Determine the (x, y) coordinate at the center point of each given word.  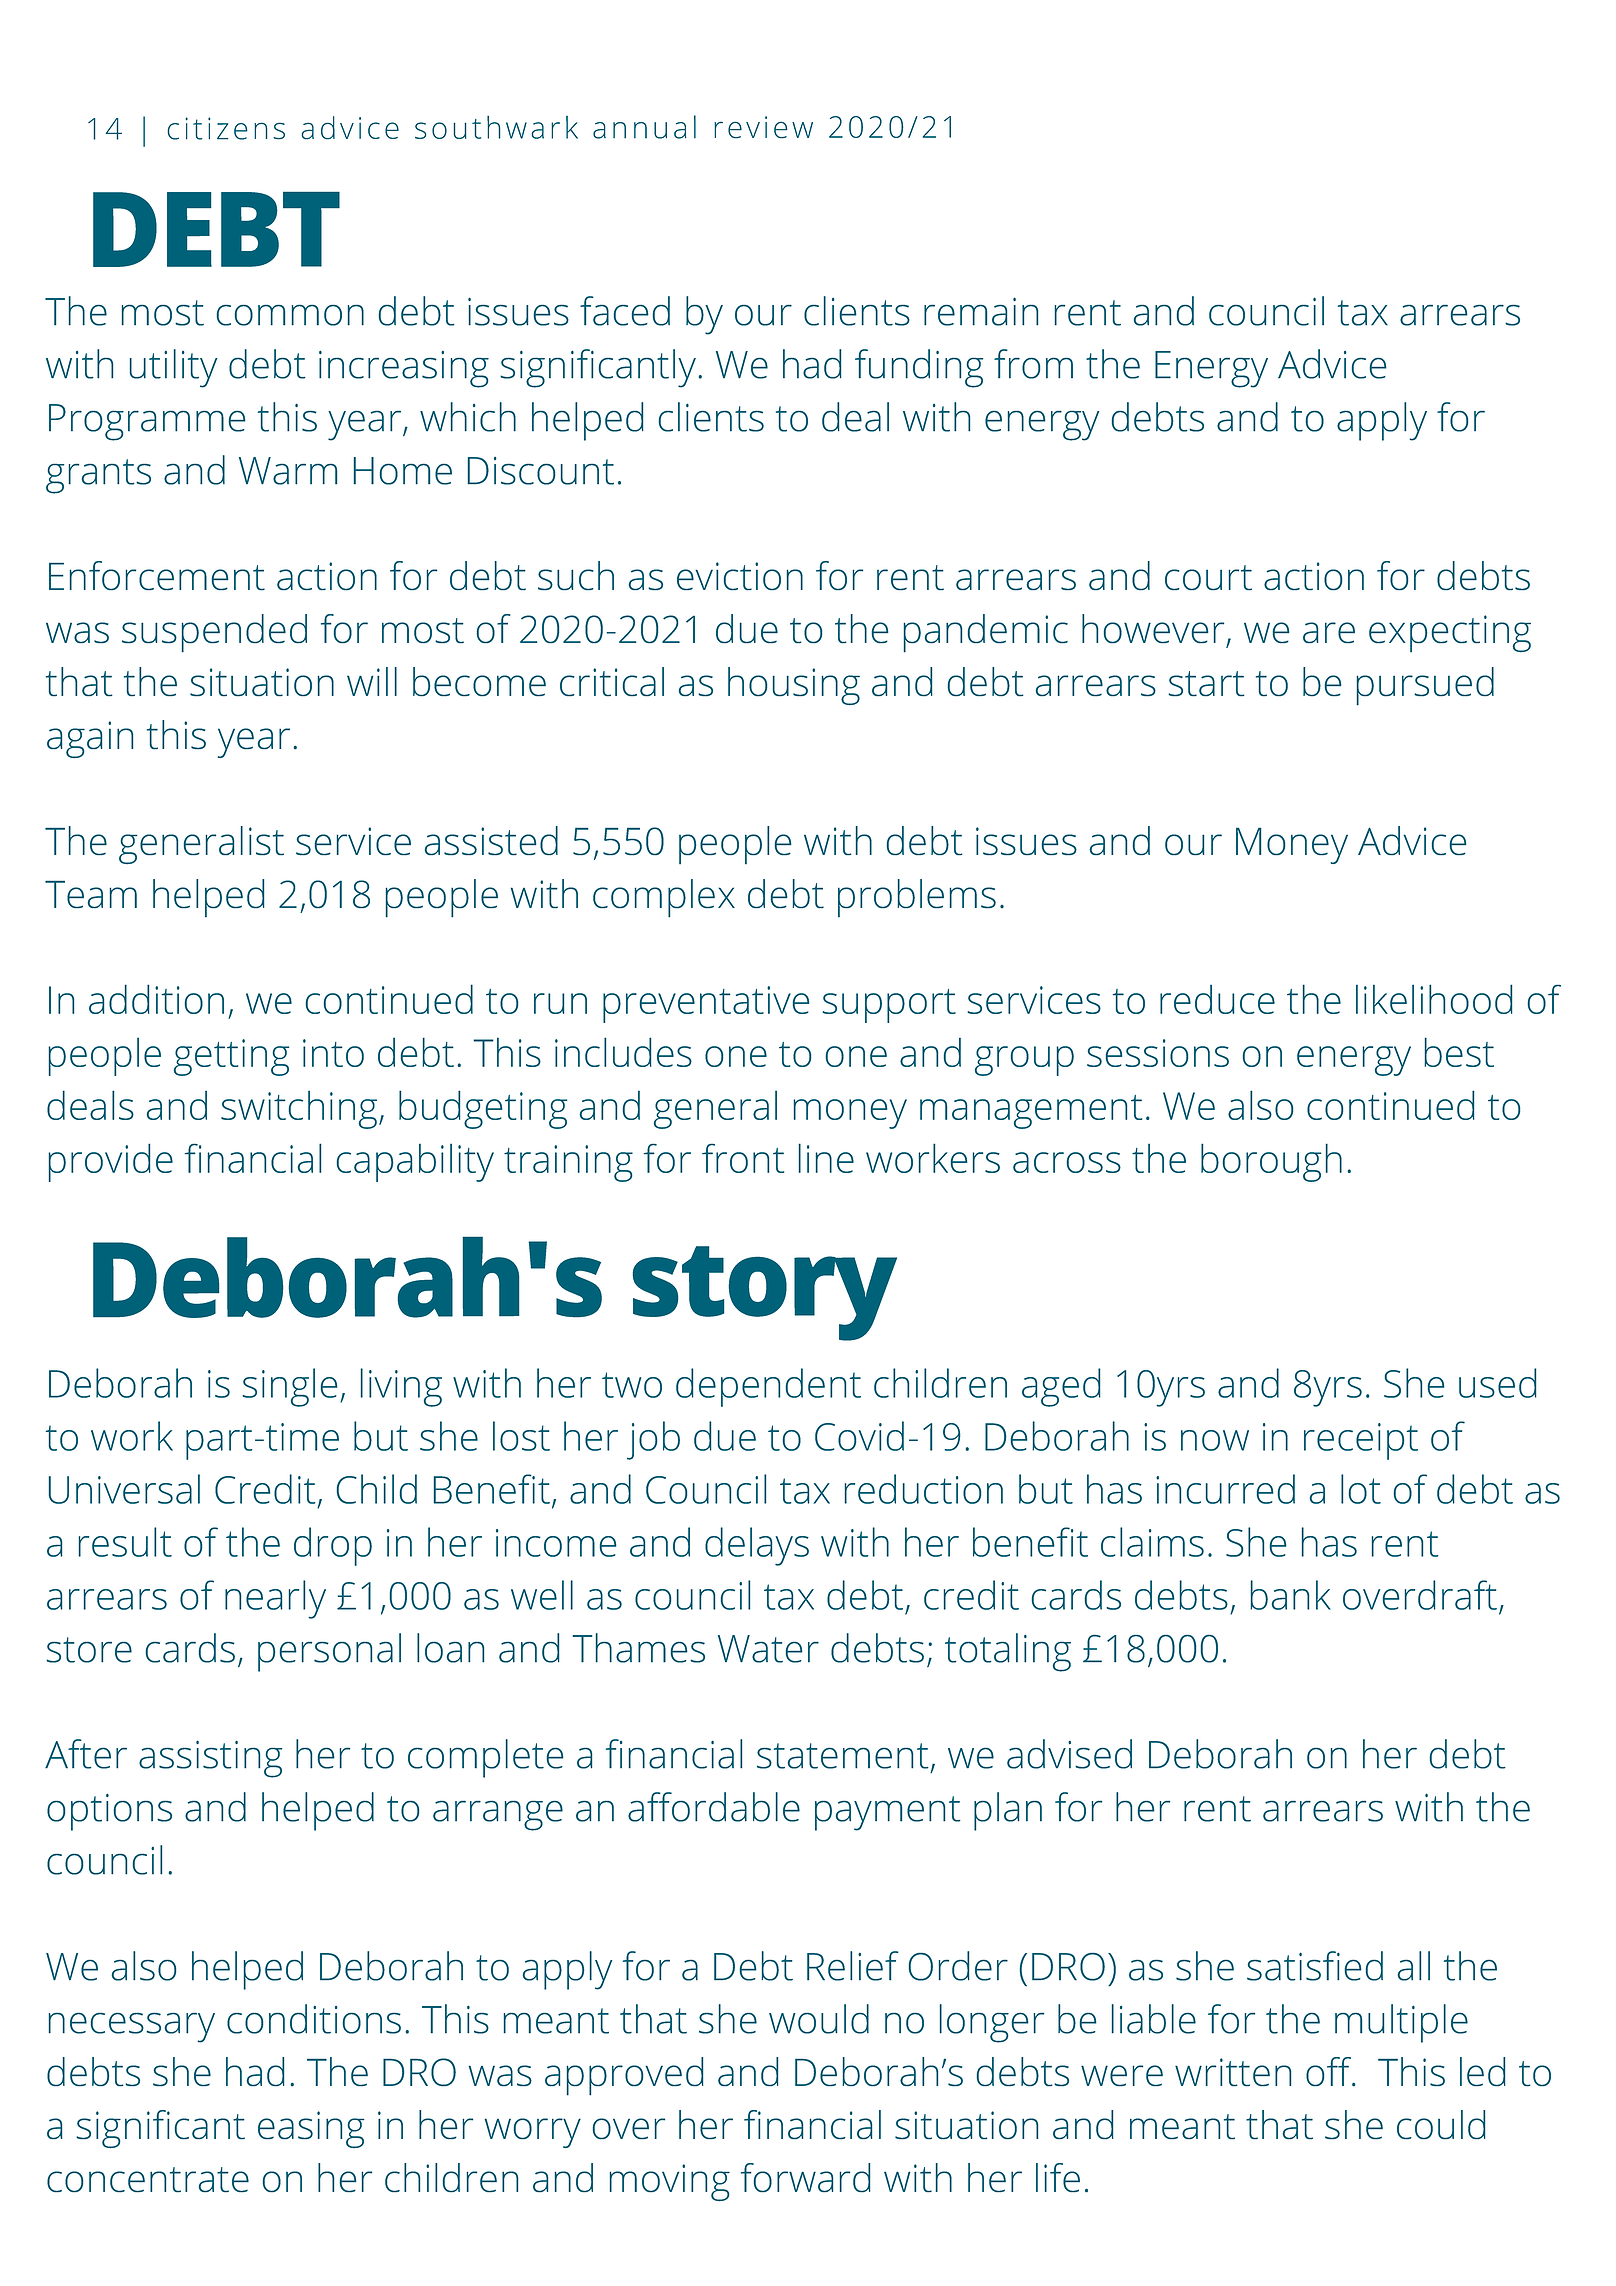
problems (917, 898)
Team (91, 894)
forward (805, 2177)
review (763, 127)
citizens (226, 128)
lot (1361, 1489)
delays (757, 1546)
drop (333, 1546)
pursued (1425, 686)
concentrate (148, 2179)
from (1033, 364)
